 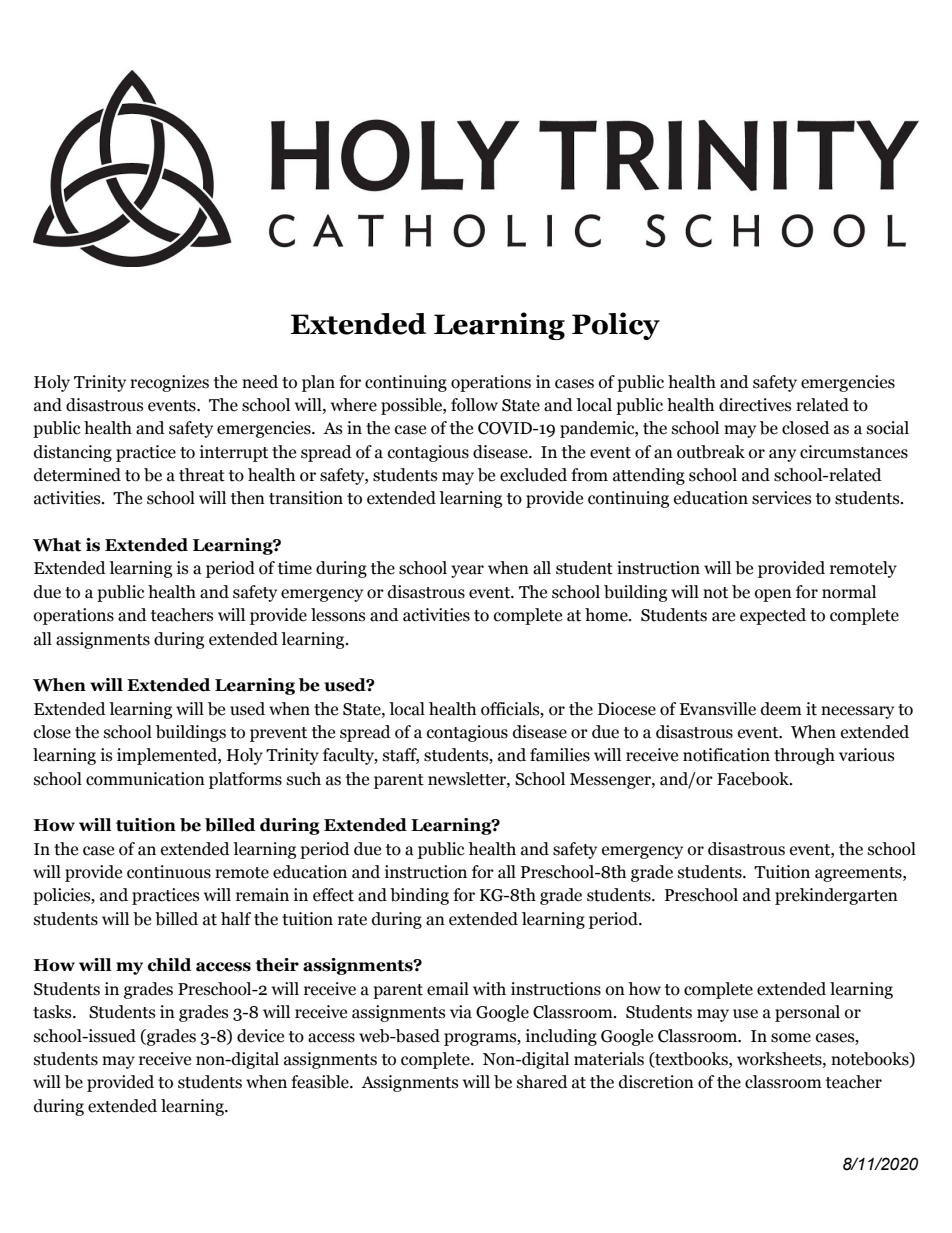 I want to click on families, so click(x=560, y=755).
